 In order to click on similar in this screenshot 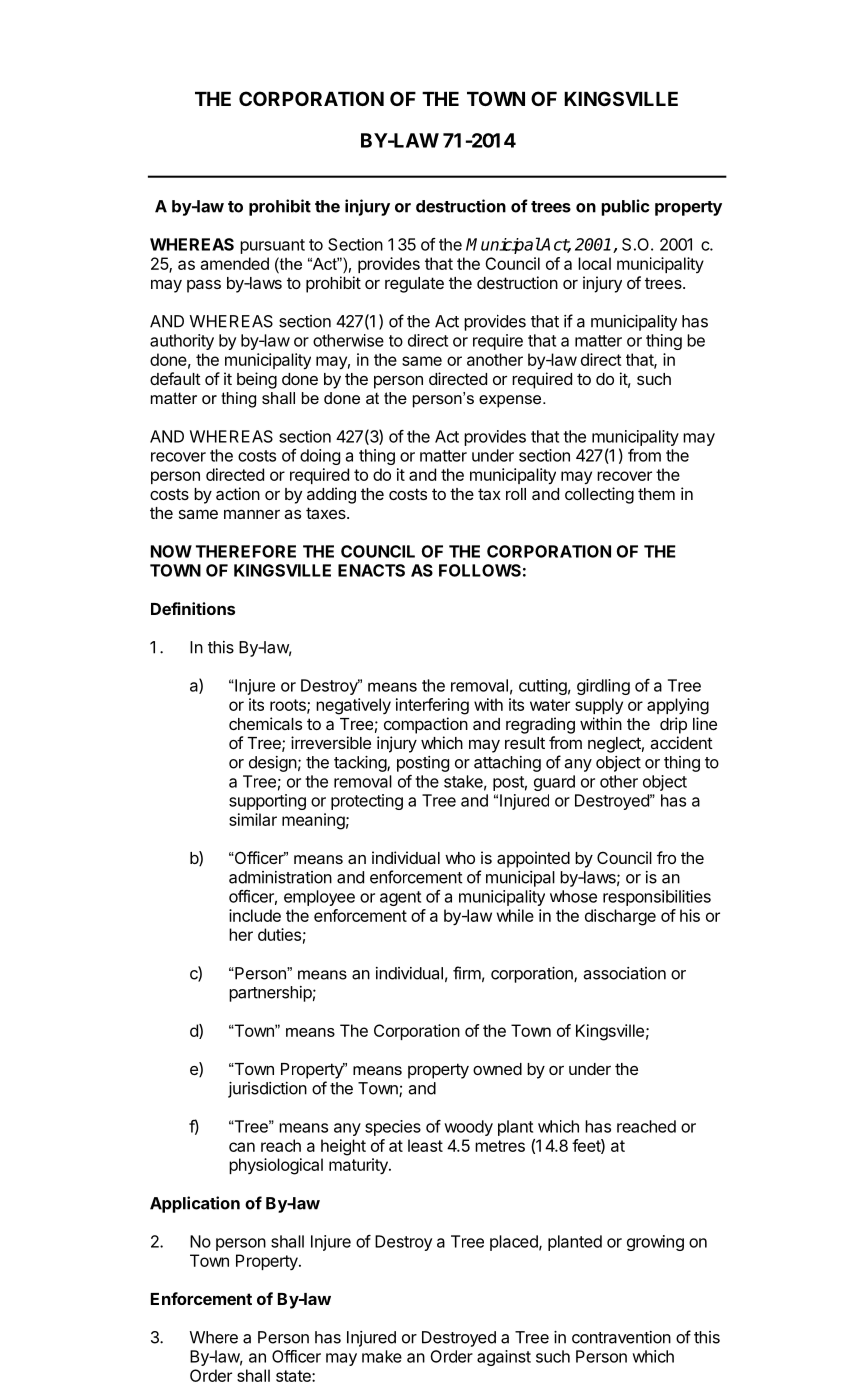, I will do `click(253, 819)`.
